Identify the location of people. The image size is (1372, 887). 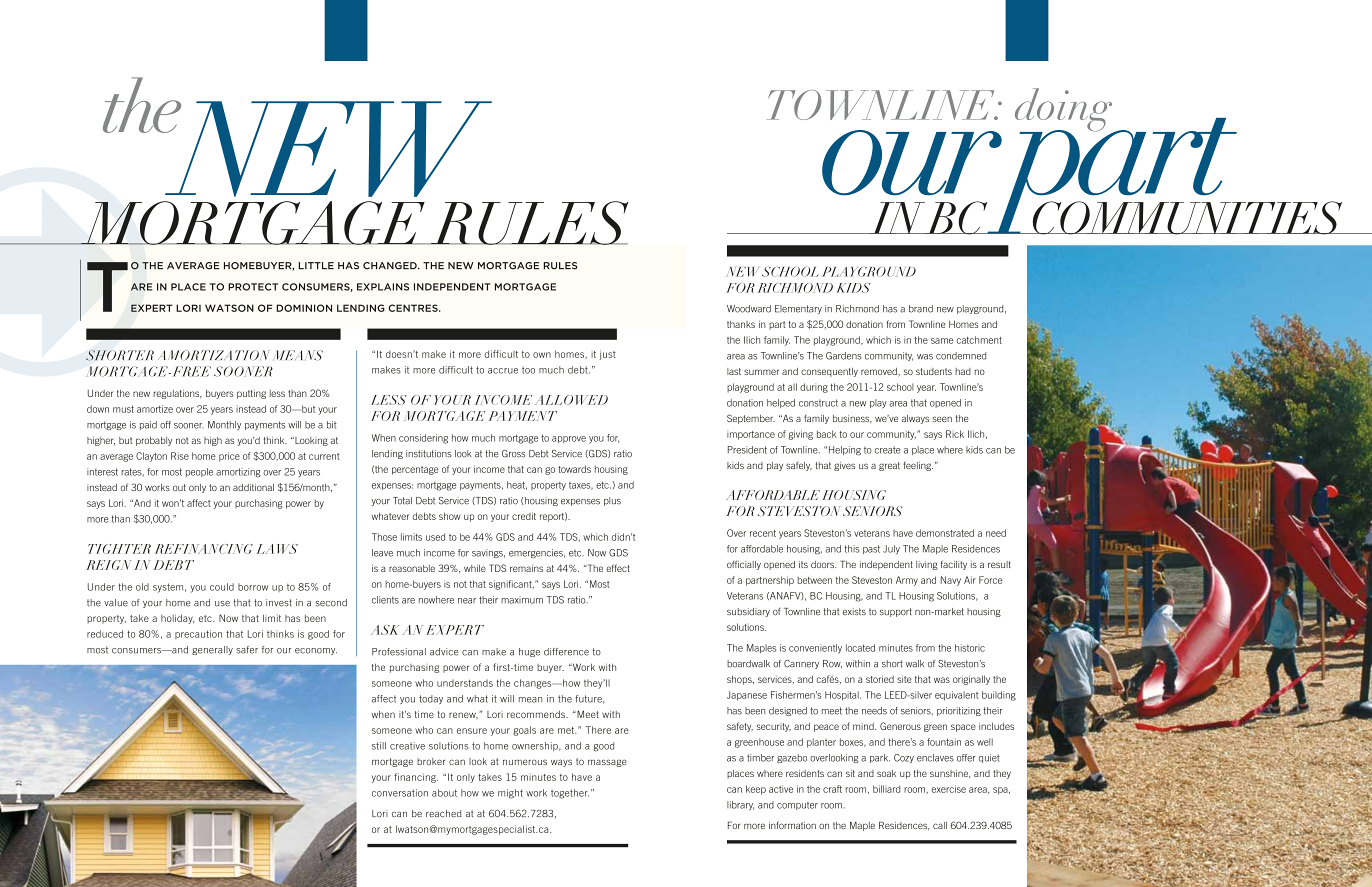
(199, 472).
